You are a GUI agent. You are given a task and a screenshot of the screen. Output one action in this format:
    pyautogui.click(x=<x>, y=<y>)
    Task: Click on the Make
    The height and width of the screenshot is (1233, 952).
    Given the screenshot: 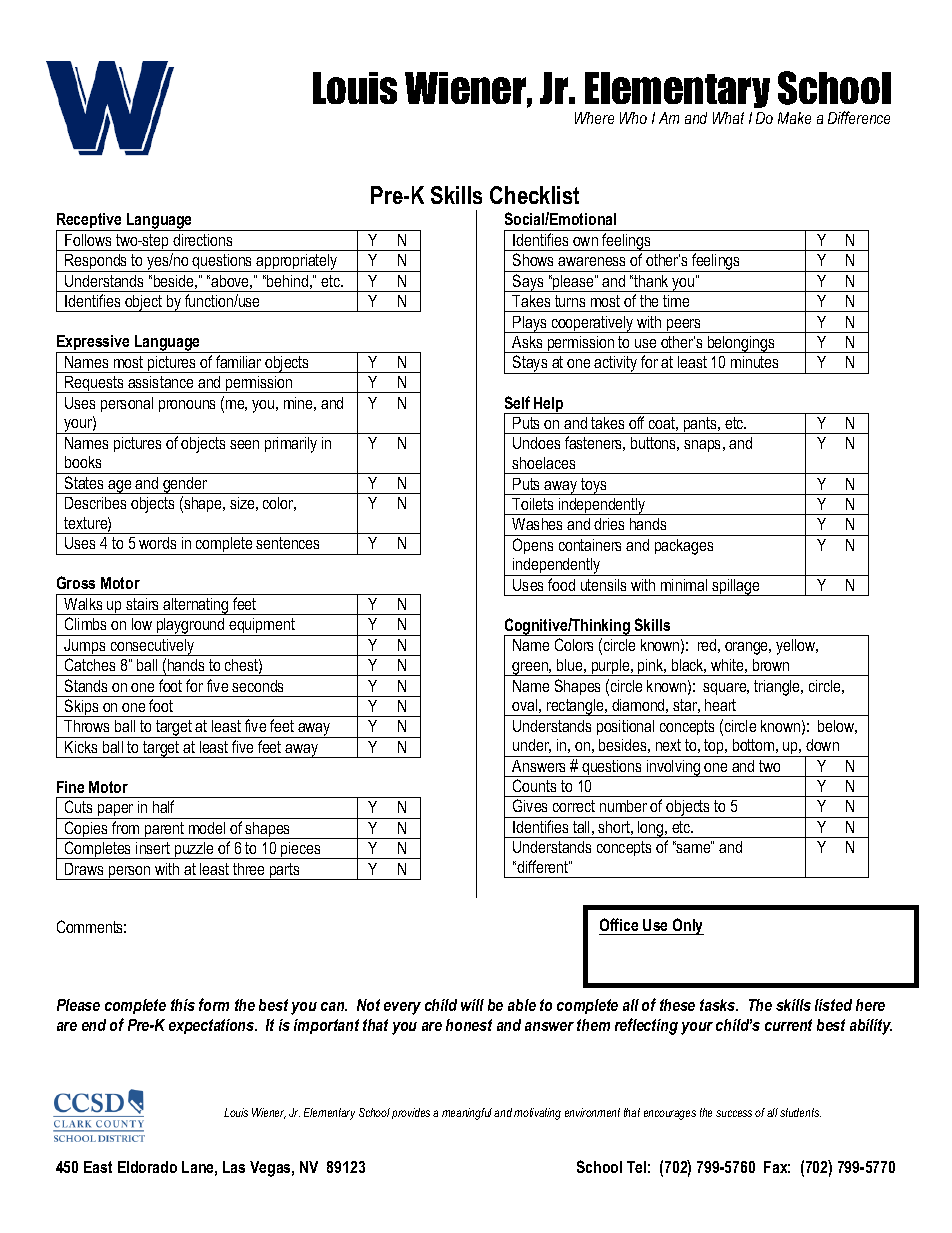 What is the action you would take?
    pyautogui.click(x=794, y=118)
